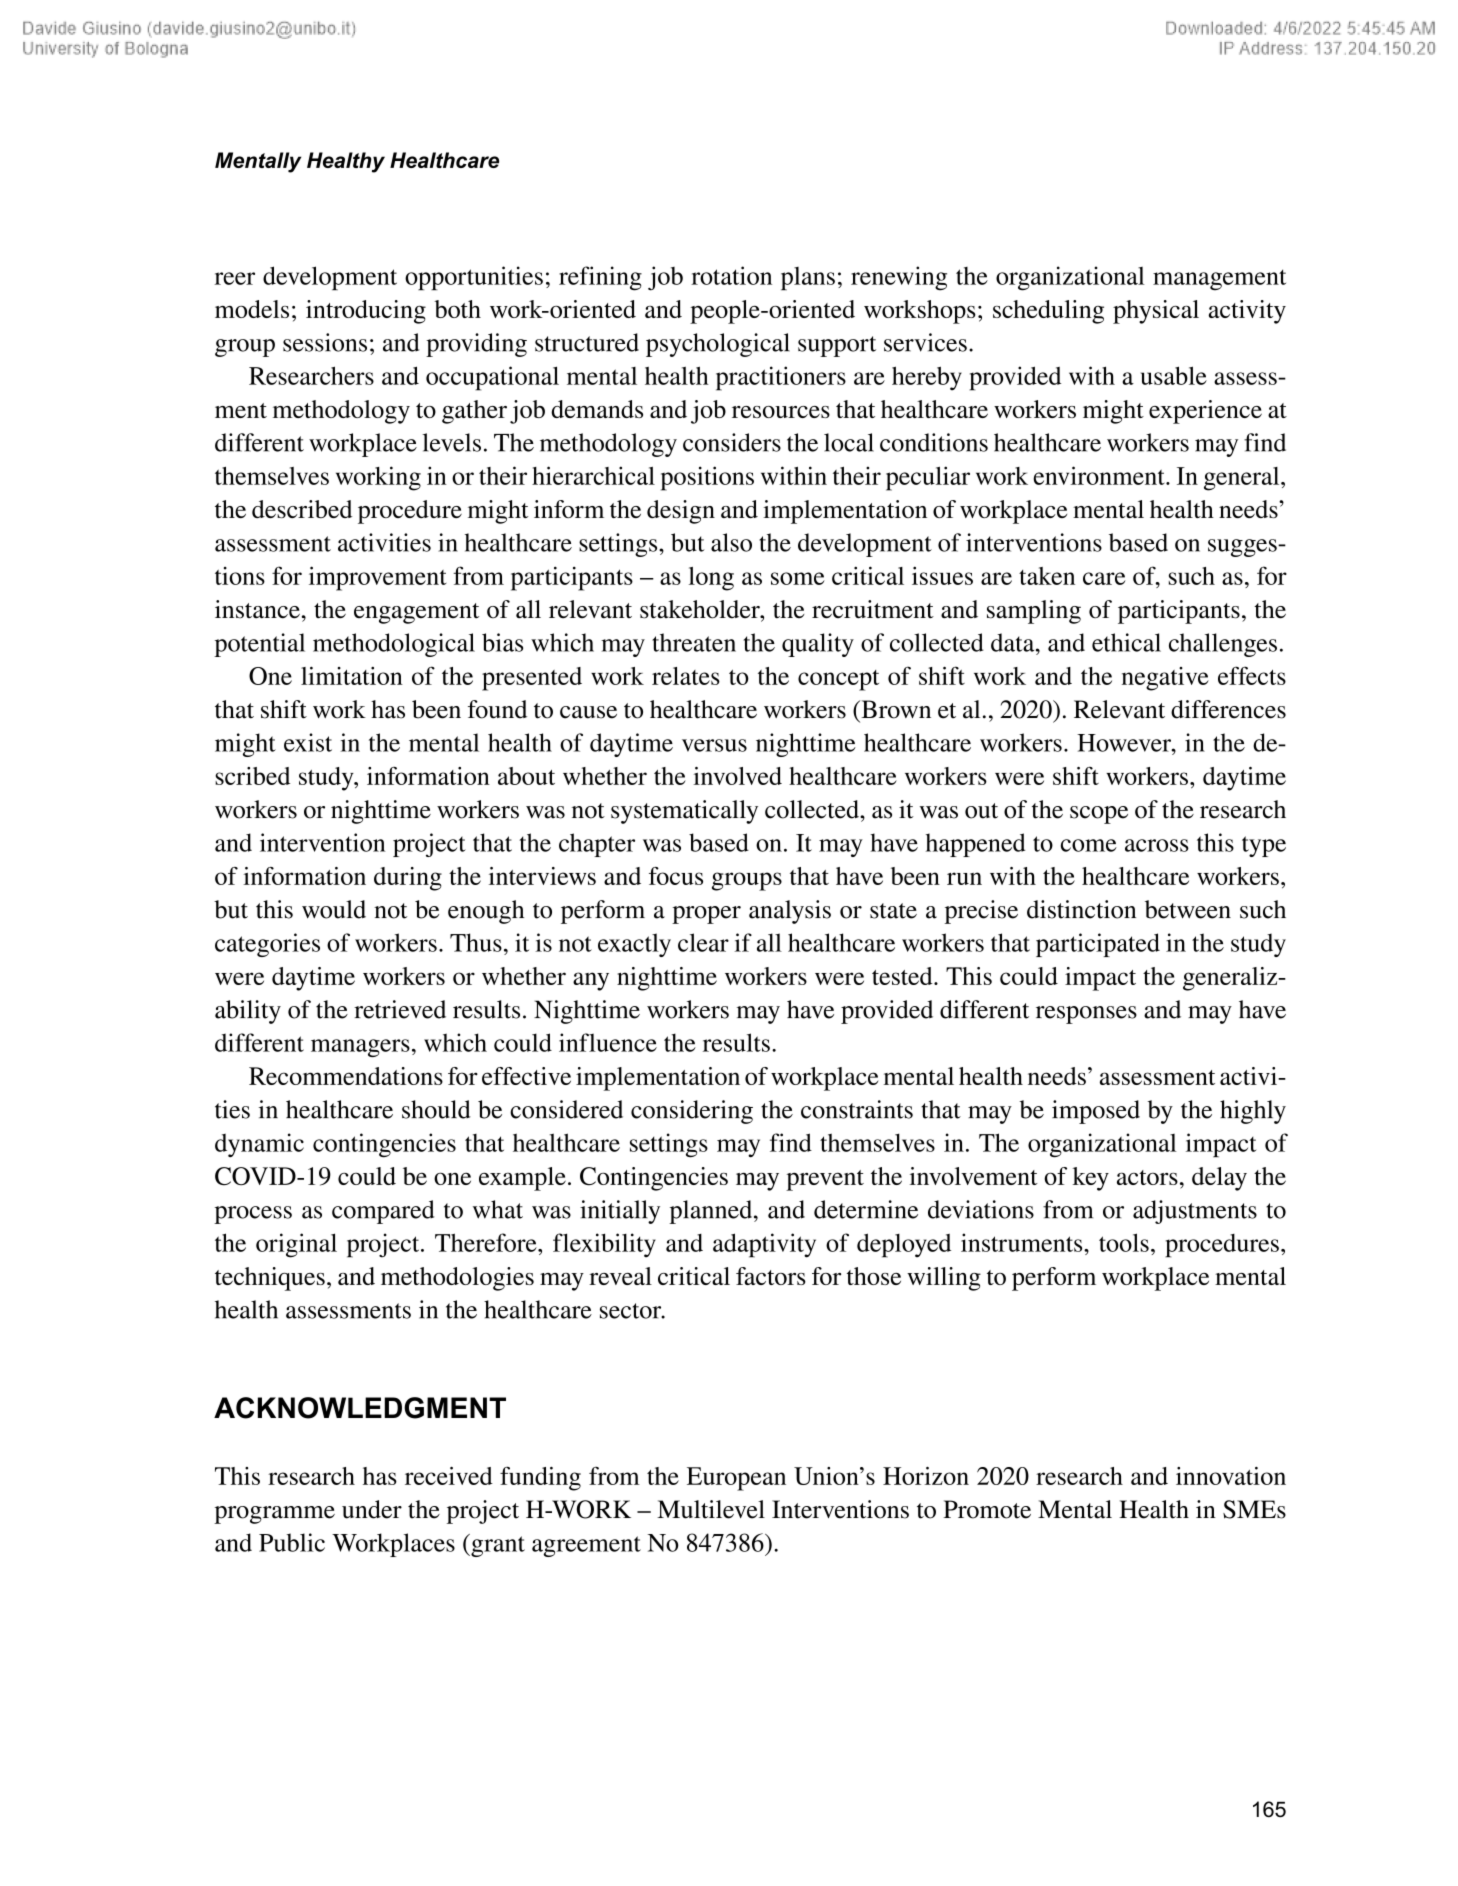 The height and width of the screenshot is (1886, 1458). Describe the element at coordinates (1099, 815) in the screenshot. I see `scope` at that location.
